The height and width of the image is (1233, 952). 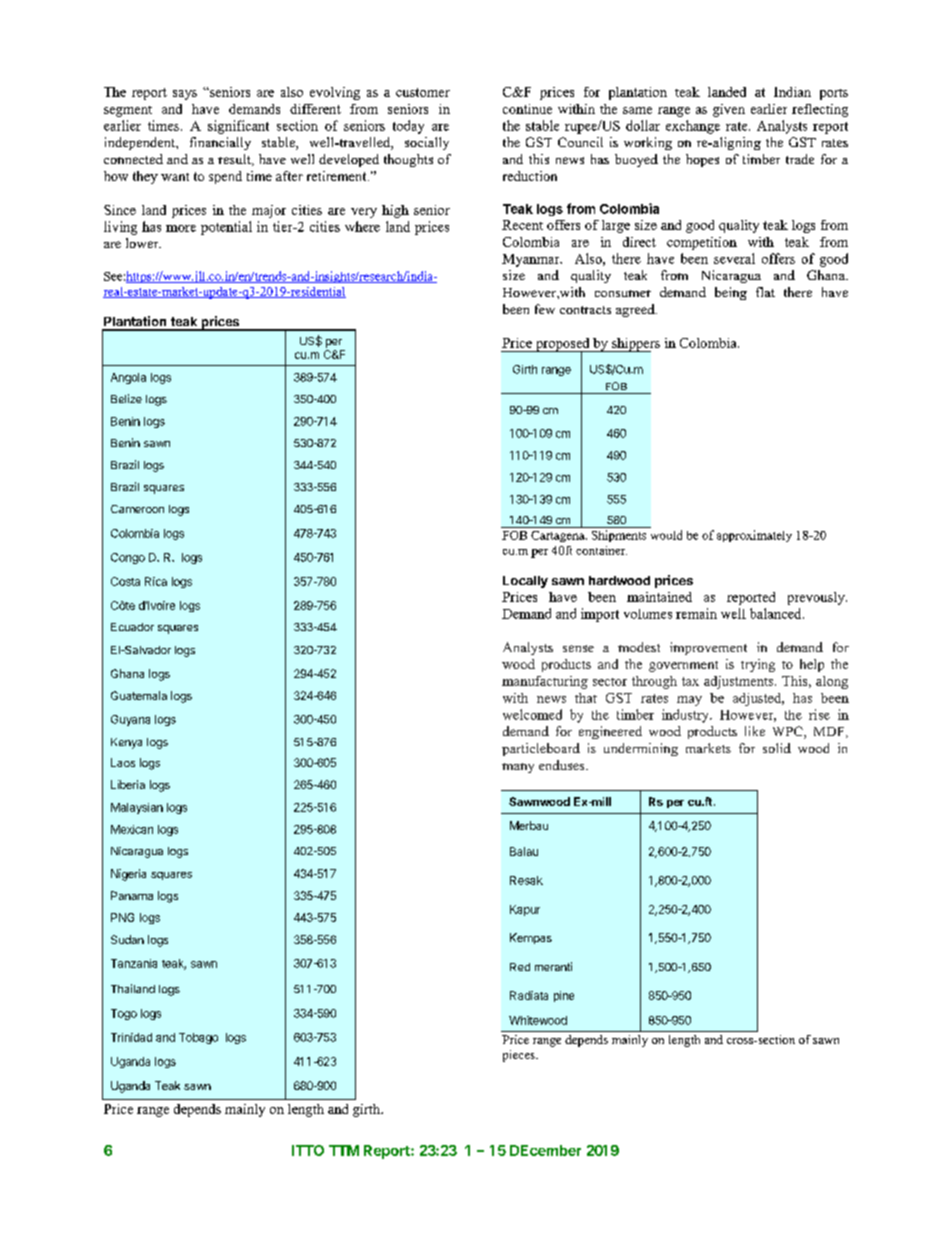 What do you see at coordinates (777, 748) in the image?
I see `solid` at bounding box center [777, 748].
